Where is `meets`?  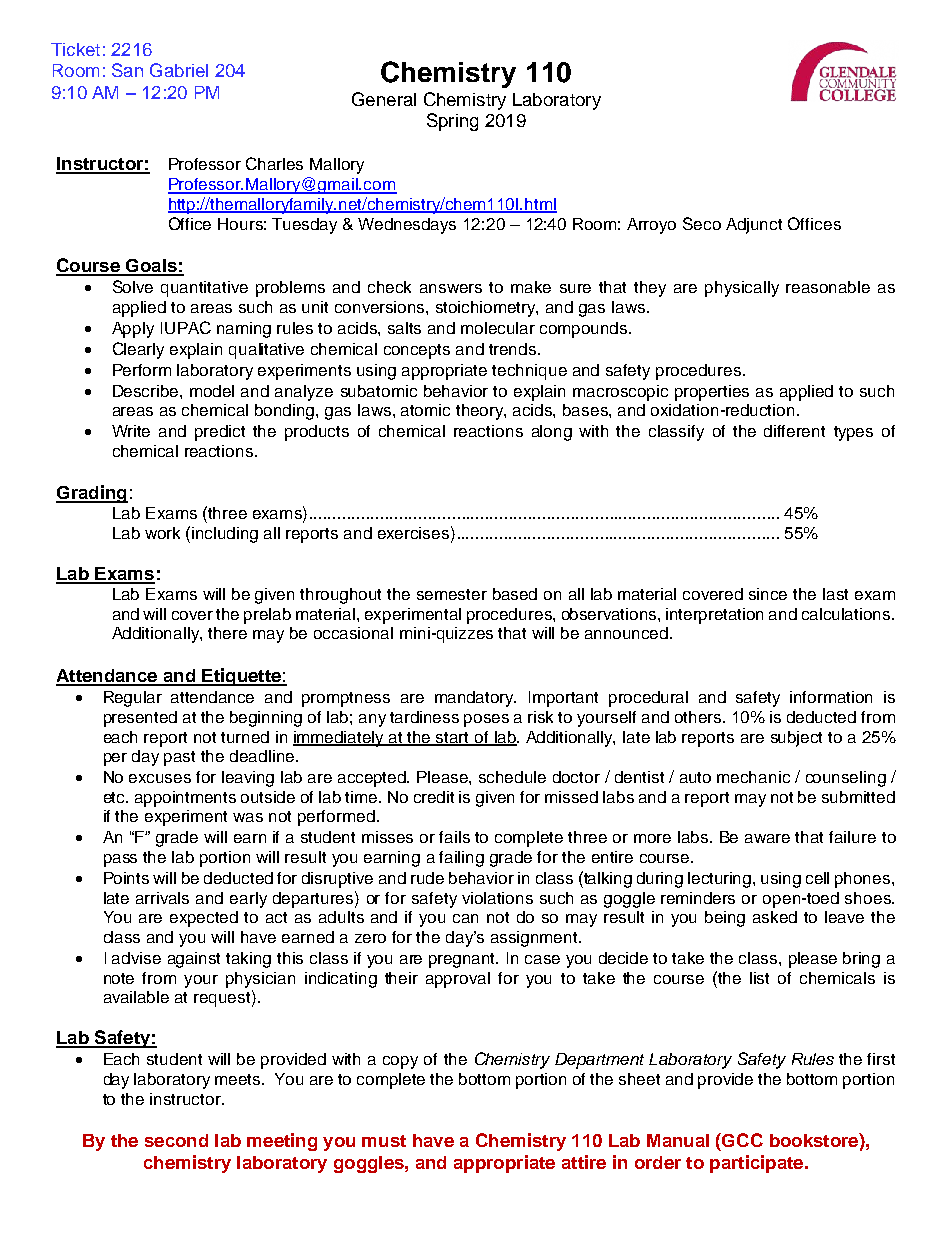
meets is located at coordinates (239, 1079).
